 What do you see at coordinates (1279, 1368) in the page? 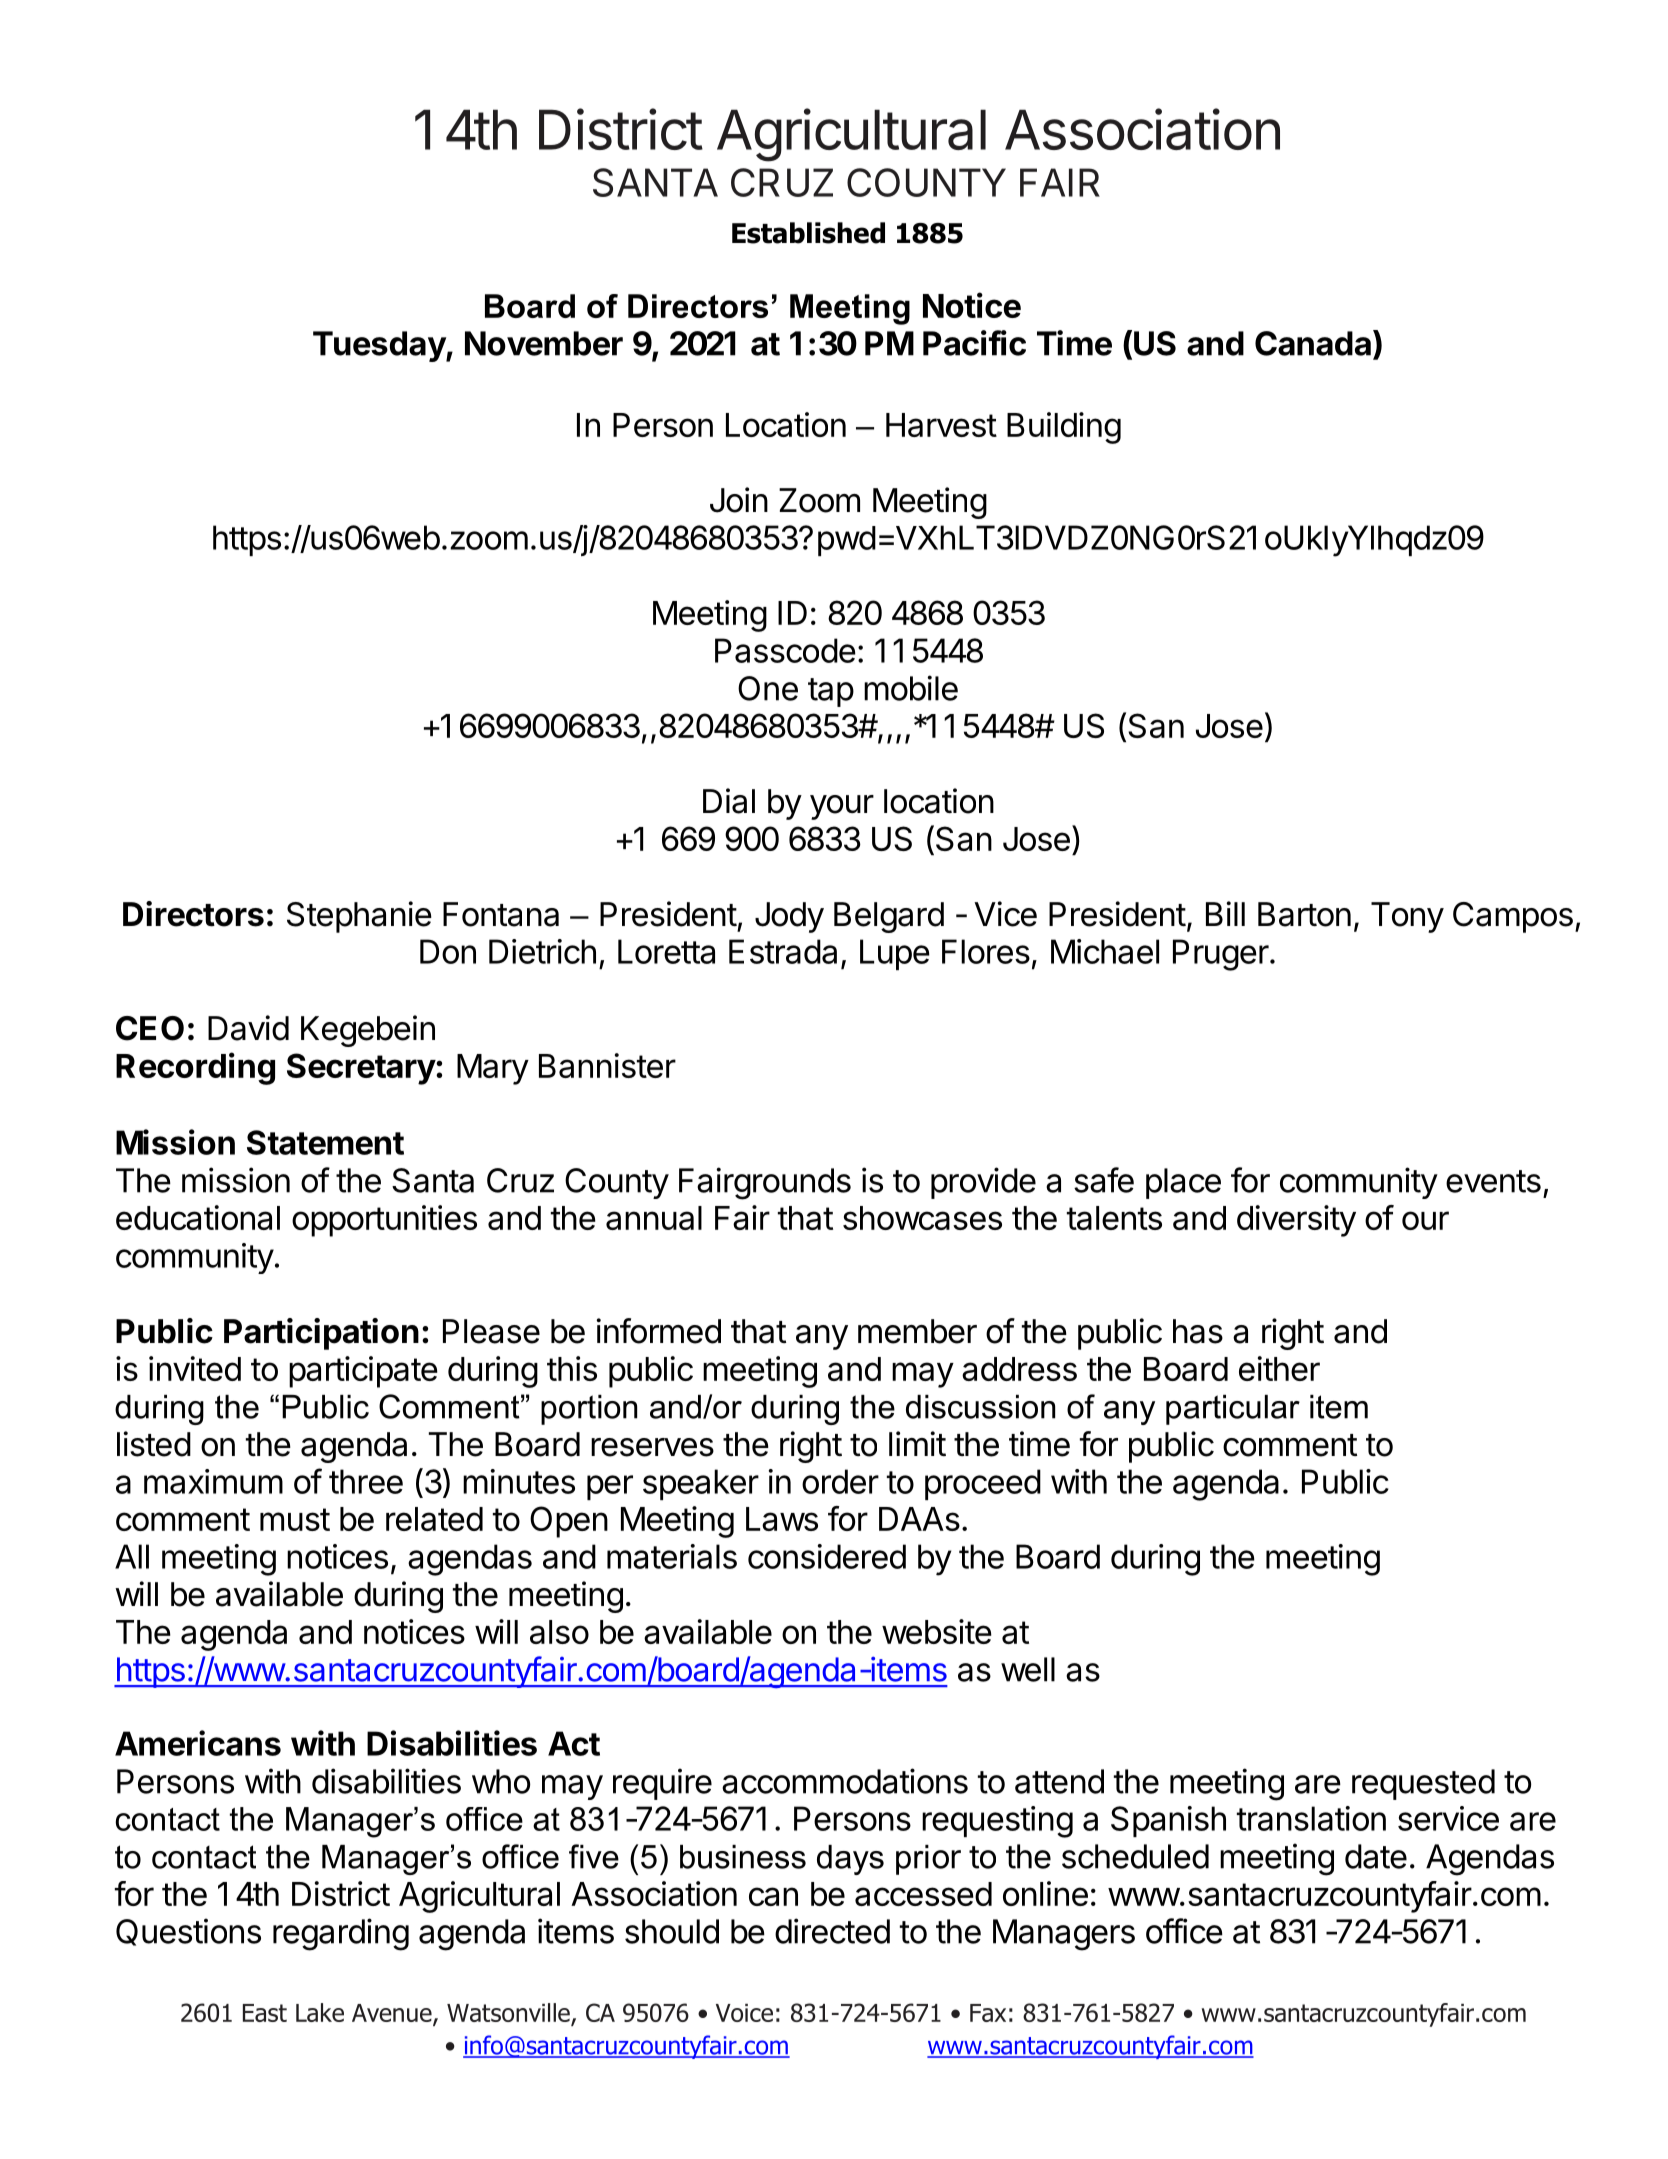
I see `either` at bounding box center [1279, 1368].
